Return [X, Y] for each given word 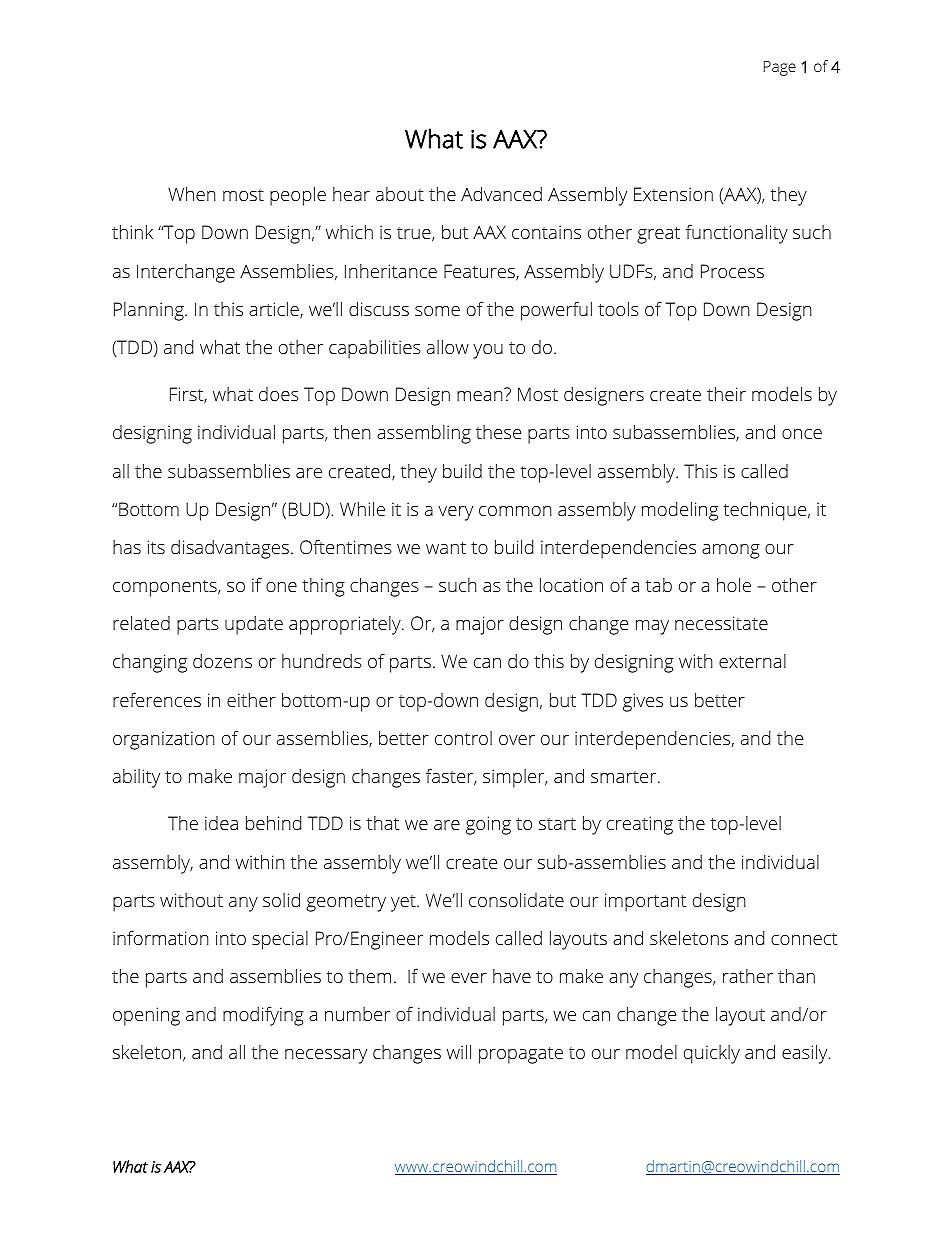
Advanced [501, 194]
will [459, 1052]
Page [780, 68]
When [192, 194]
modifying [263, 1016]
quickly [712, 1054]
